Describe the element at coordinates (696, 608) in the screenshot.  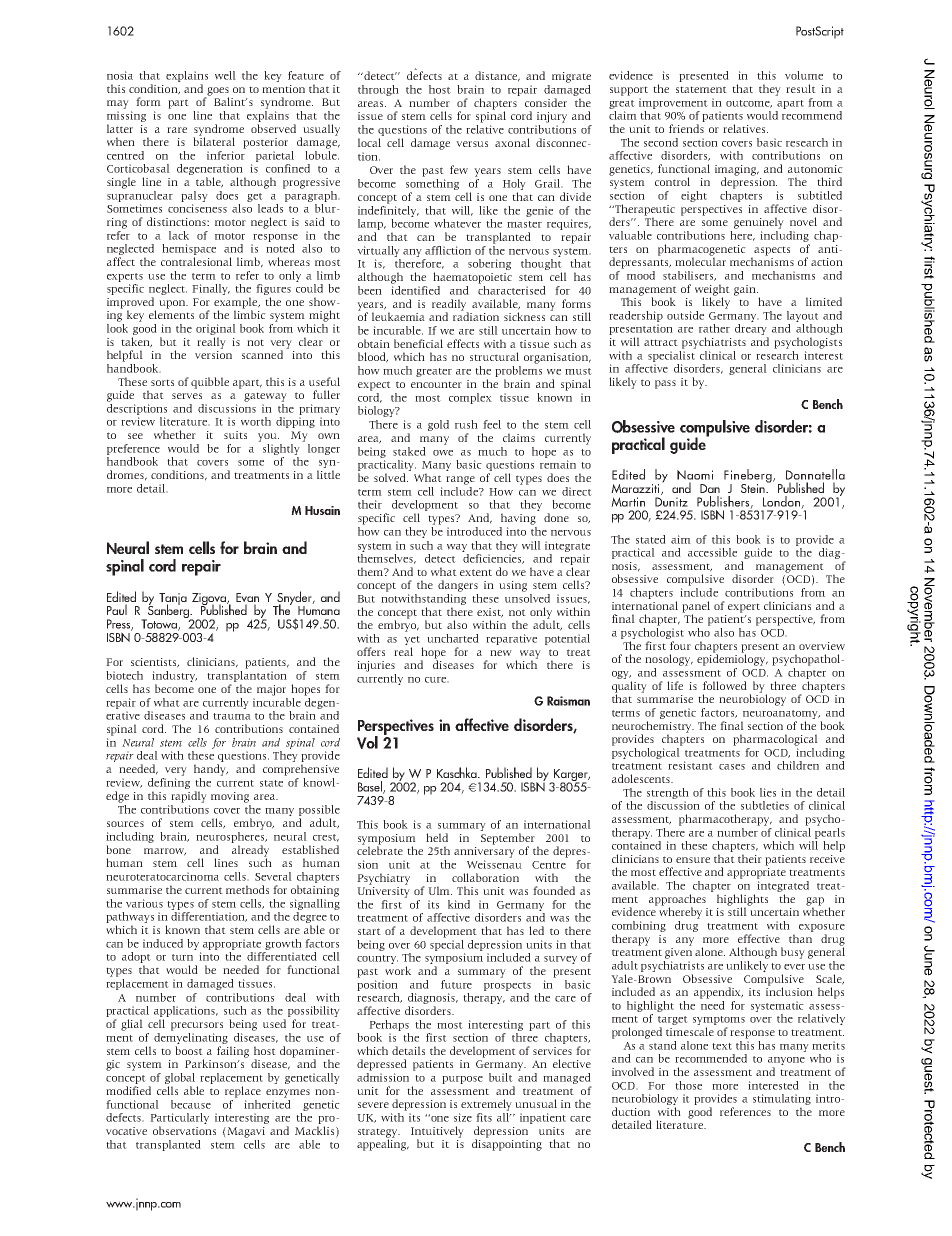
I see `panel` at that location.
